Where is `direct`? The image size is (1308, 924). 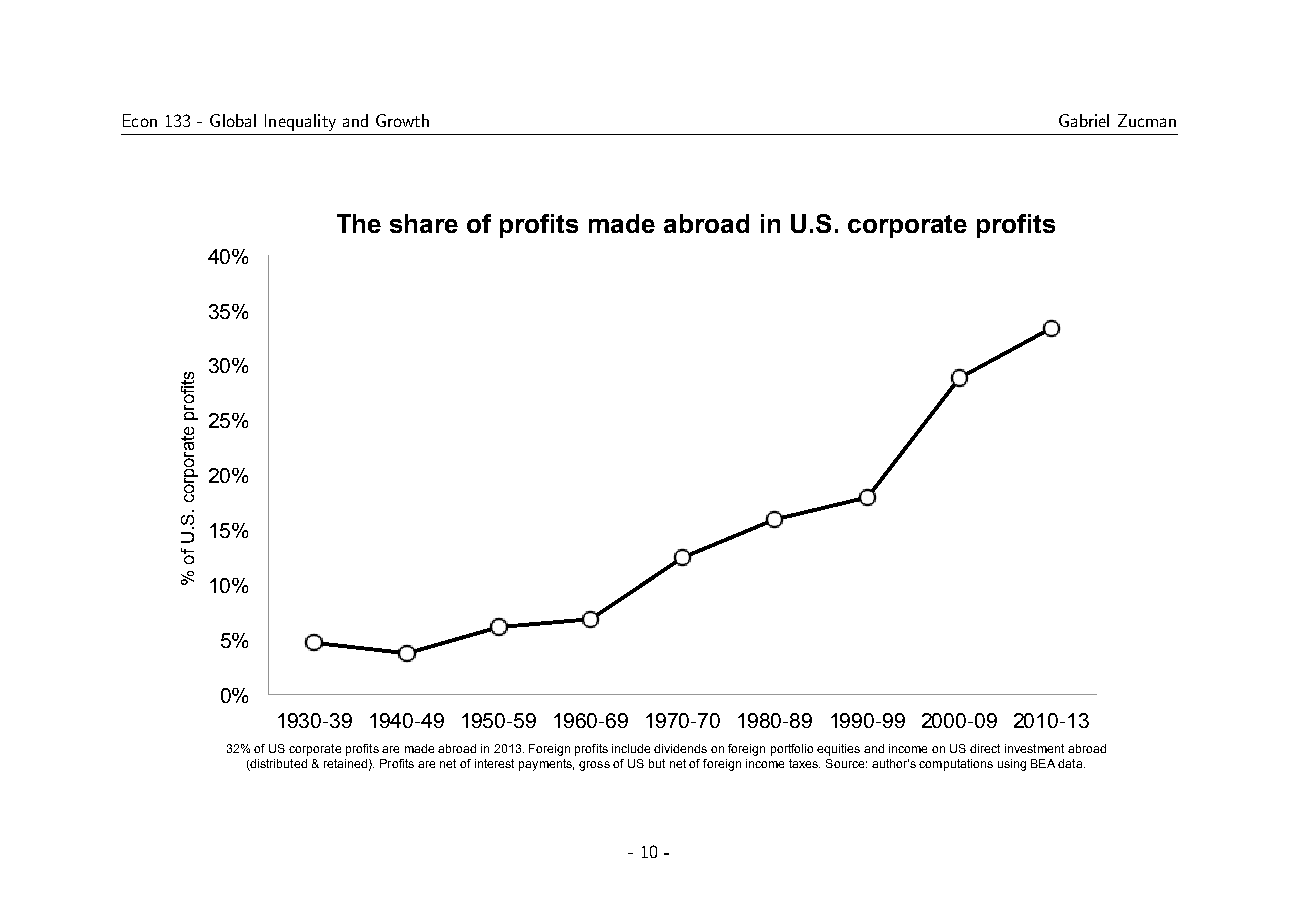
direct is located at coordinates (985, 748).
